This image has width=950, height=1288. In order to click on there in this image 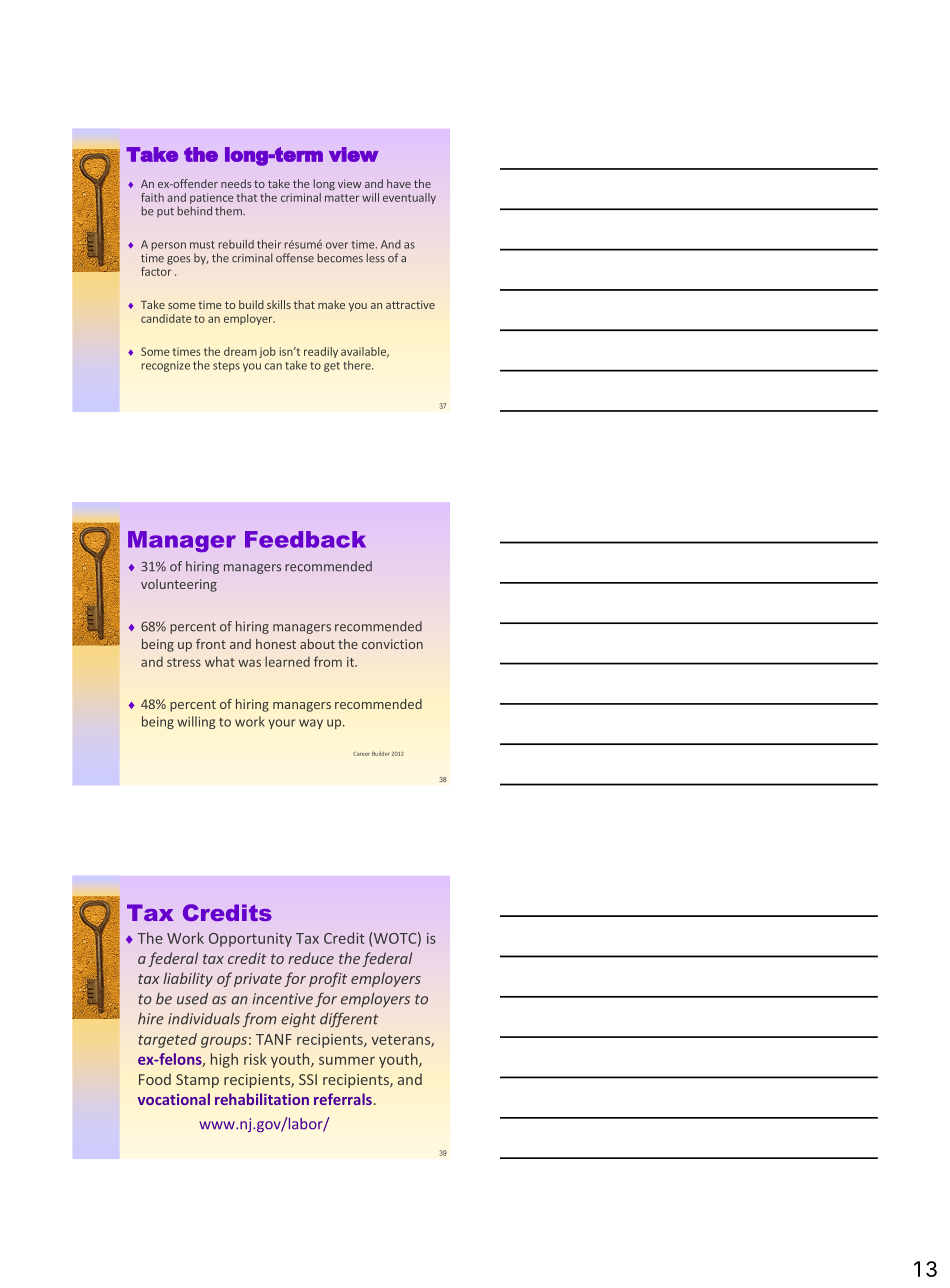, I will do `click(358, 365)`.
